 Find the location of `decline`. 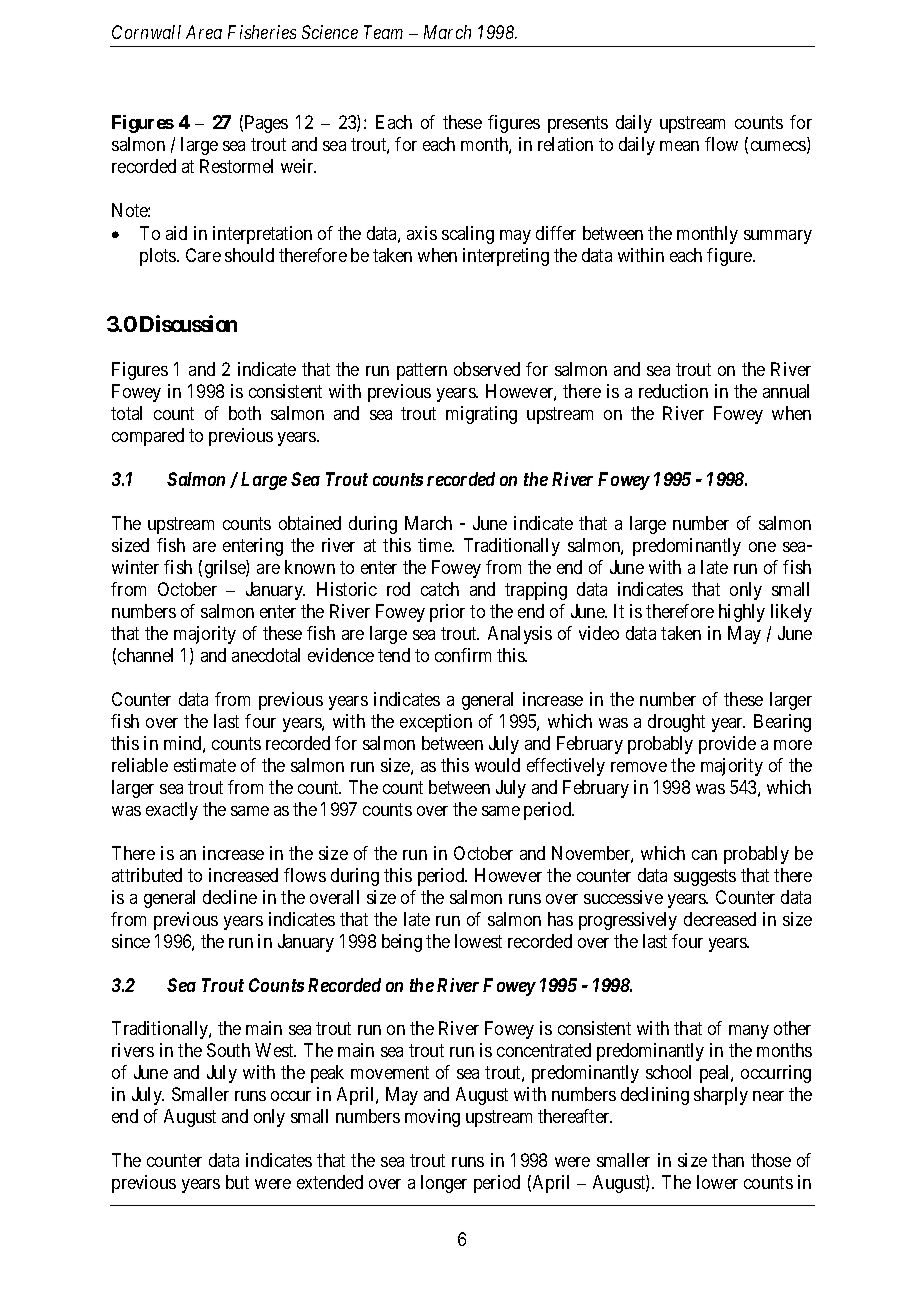

decline is located at coordinates (230, 897).
